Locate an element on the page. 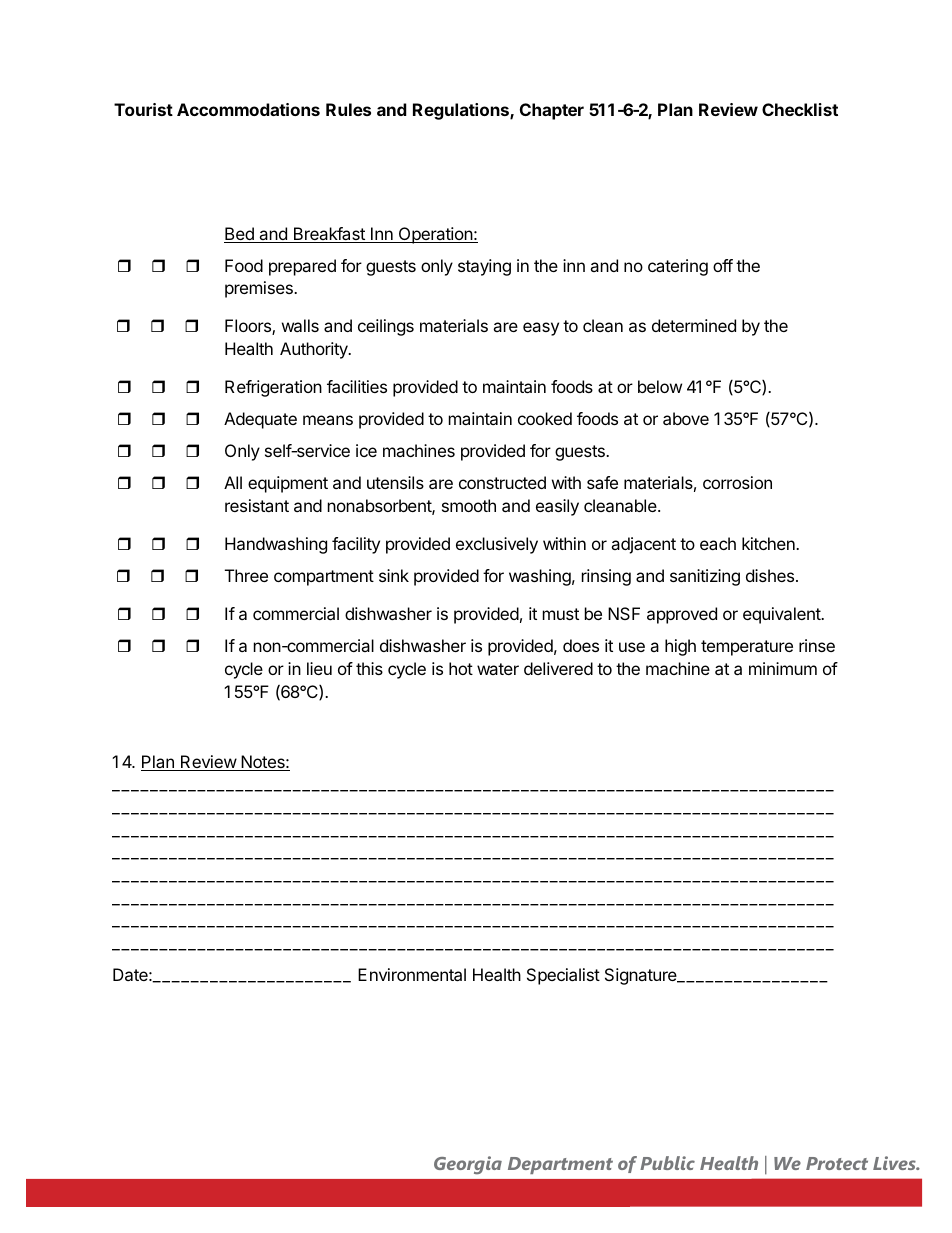 Image resolution: width=952 pixels, height=1233 pixels. Checklist is located at coordinates (800, 109).
